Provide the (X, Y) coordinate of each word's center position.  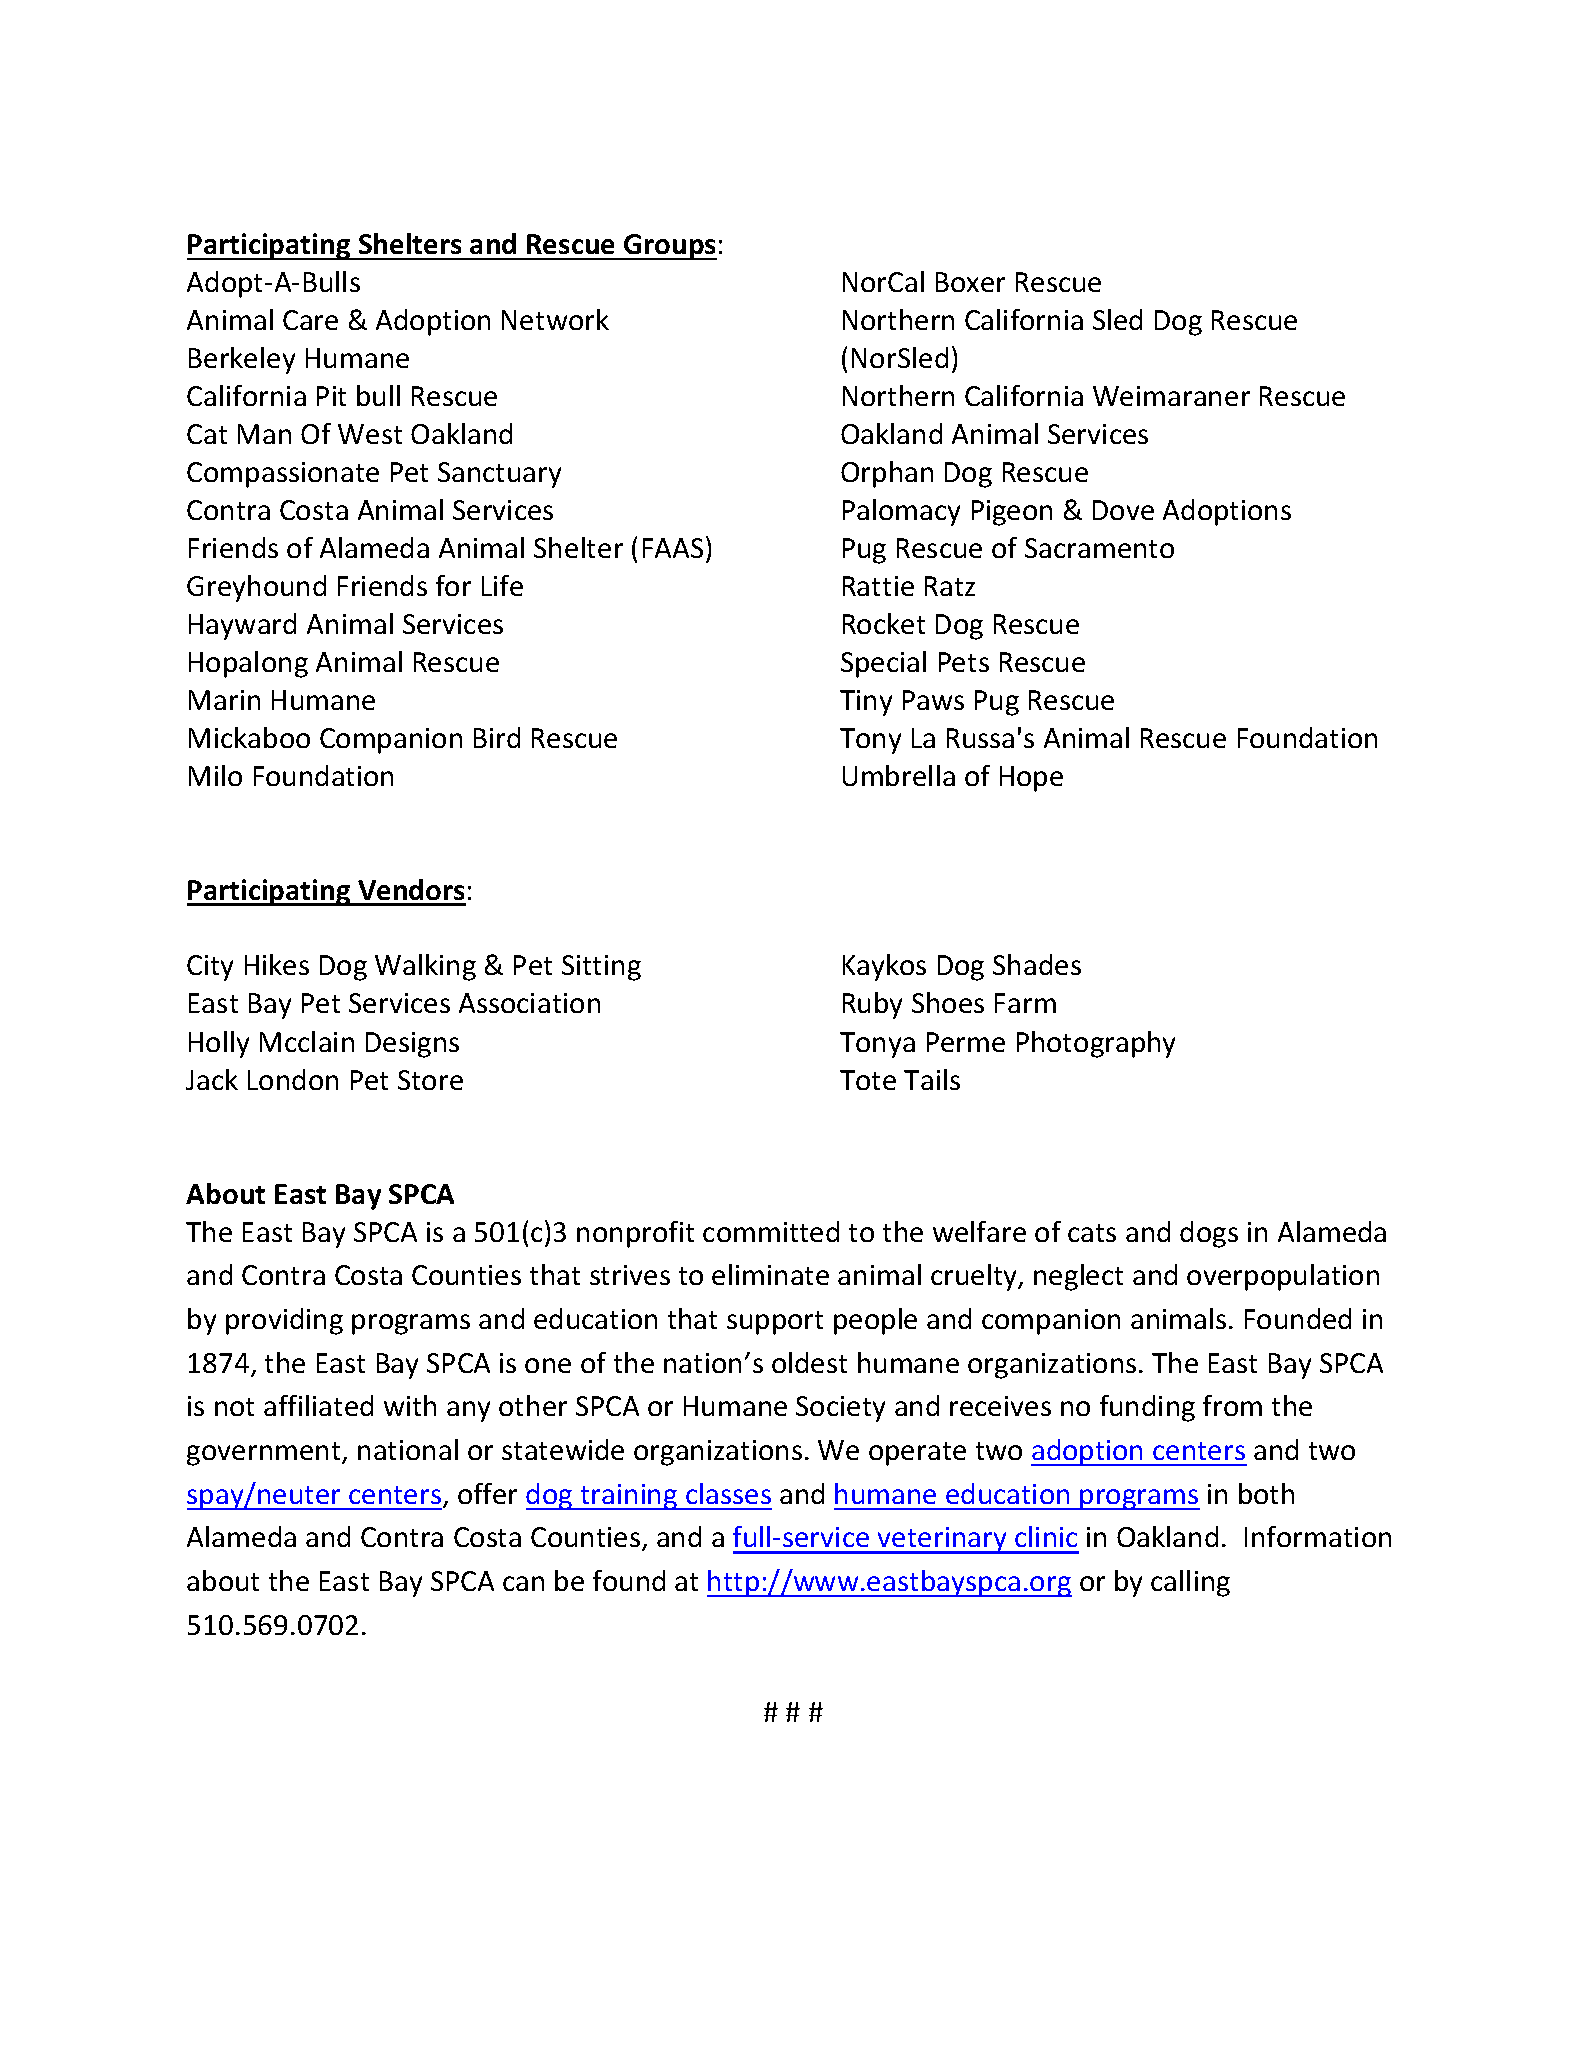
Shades (1037, 964)
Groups (669, 247)
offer (487, 1493)
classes (728, 1493)
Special (883, 664)
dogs (1209, 1234)
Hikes (277, 964)
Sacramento (1099, 548)
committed (771, 1231)
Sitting (601, 968)
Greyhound (256, 588)
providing (284, 1321)
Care (310, 320)
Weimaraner (1171, 396)
